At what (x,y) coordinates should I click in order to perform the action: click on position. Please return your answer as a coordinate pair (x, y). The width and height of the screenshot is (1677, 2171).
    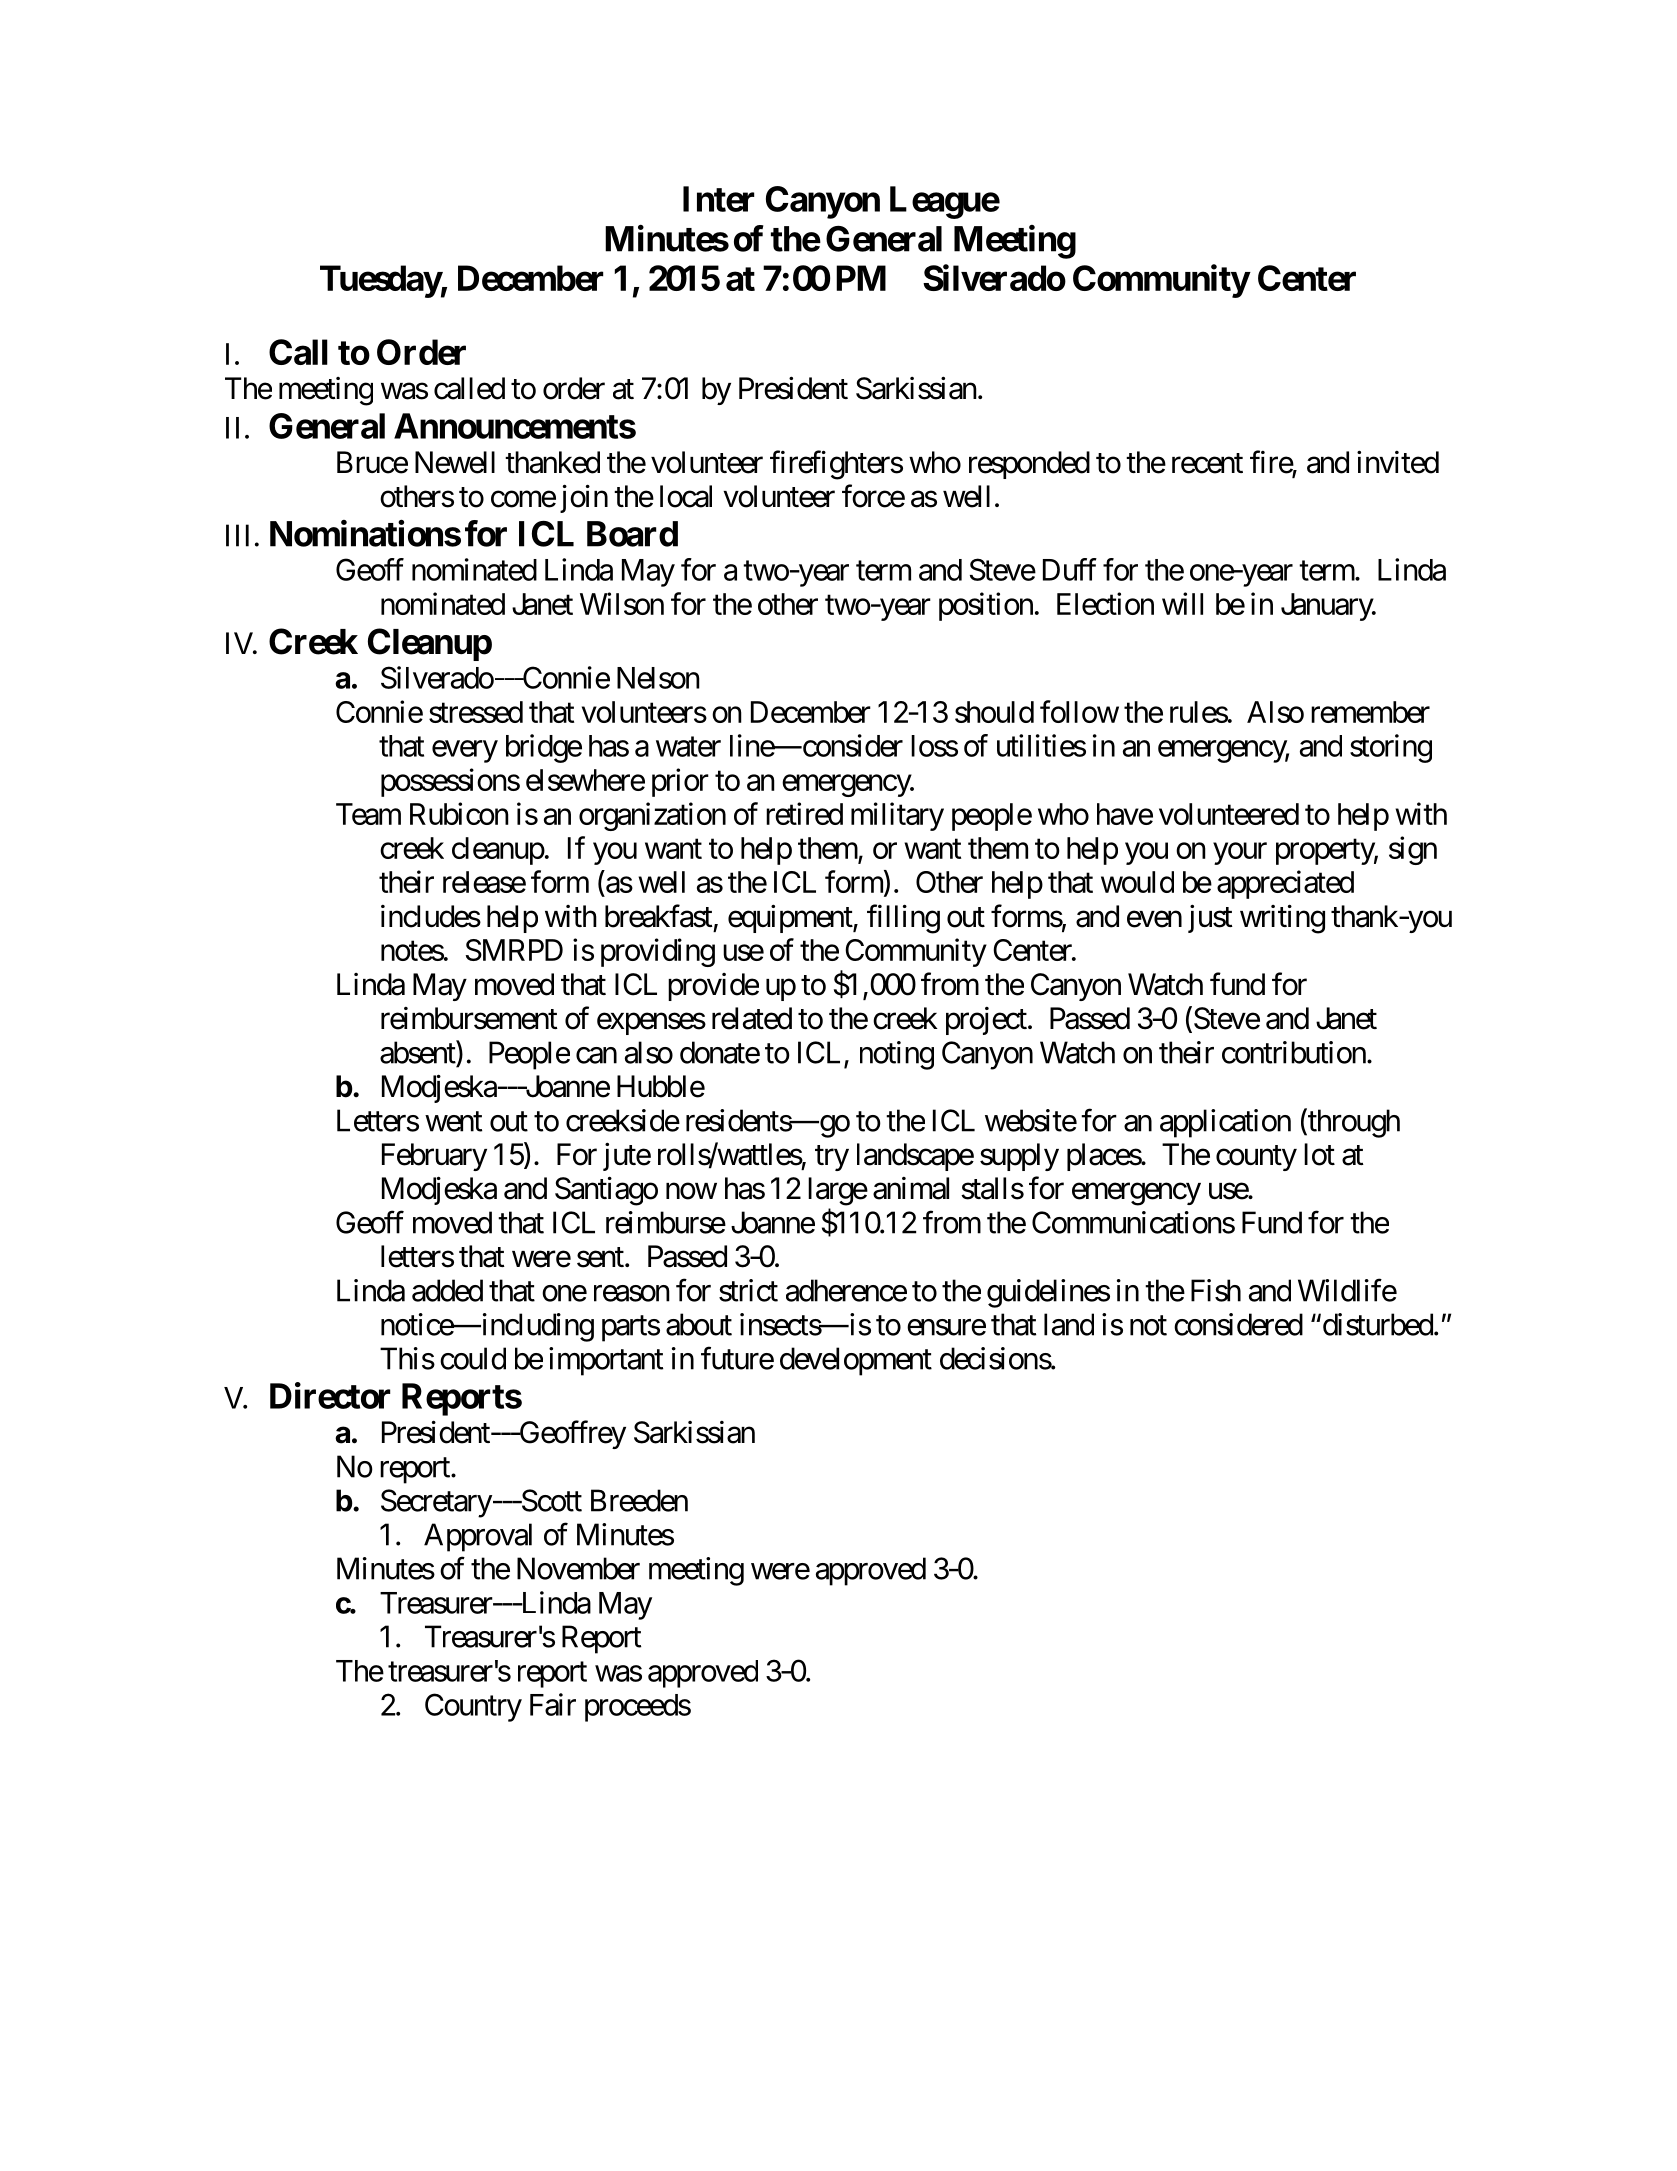
    Looking at the image, I should click on (986, 606).
